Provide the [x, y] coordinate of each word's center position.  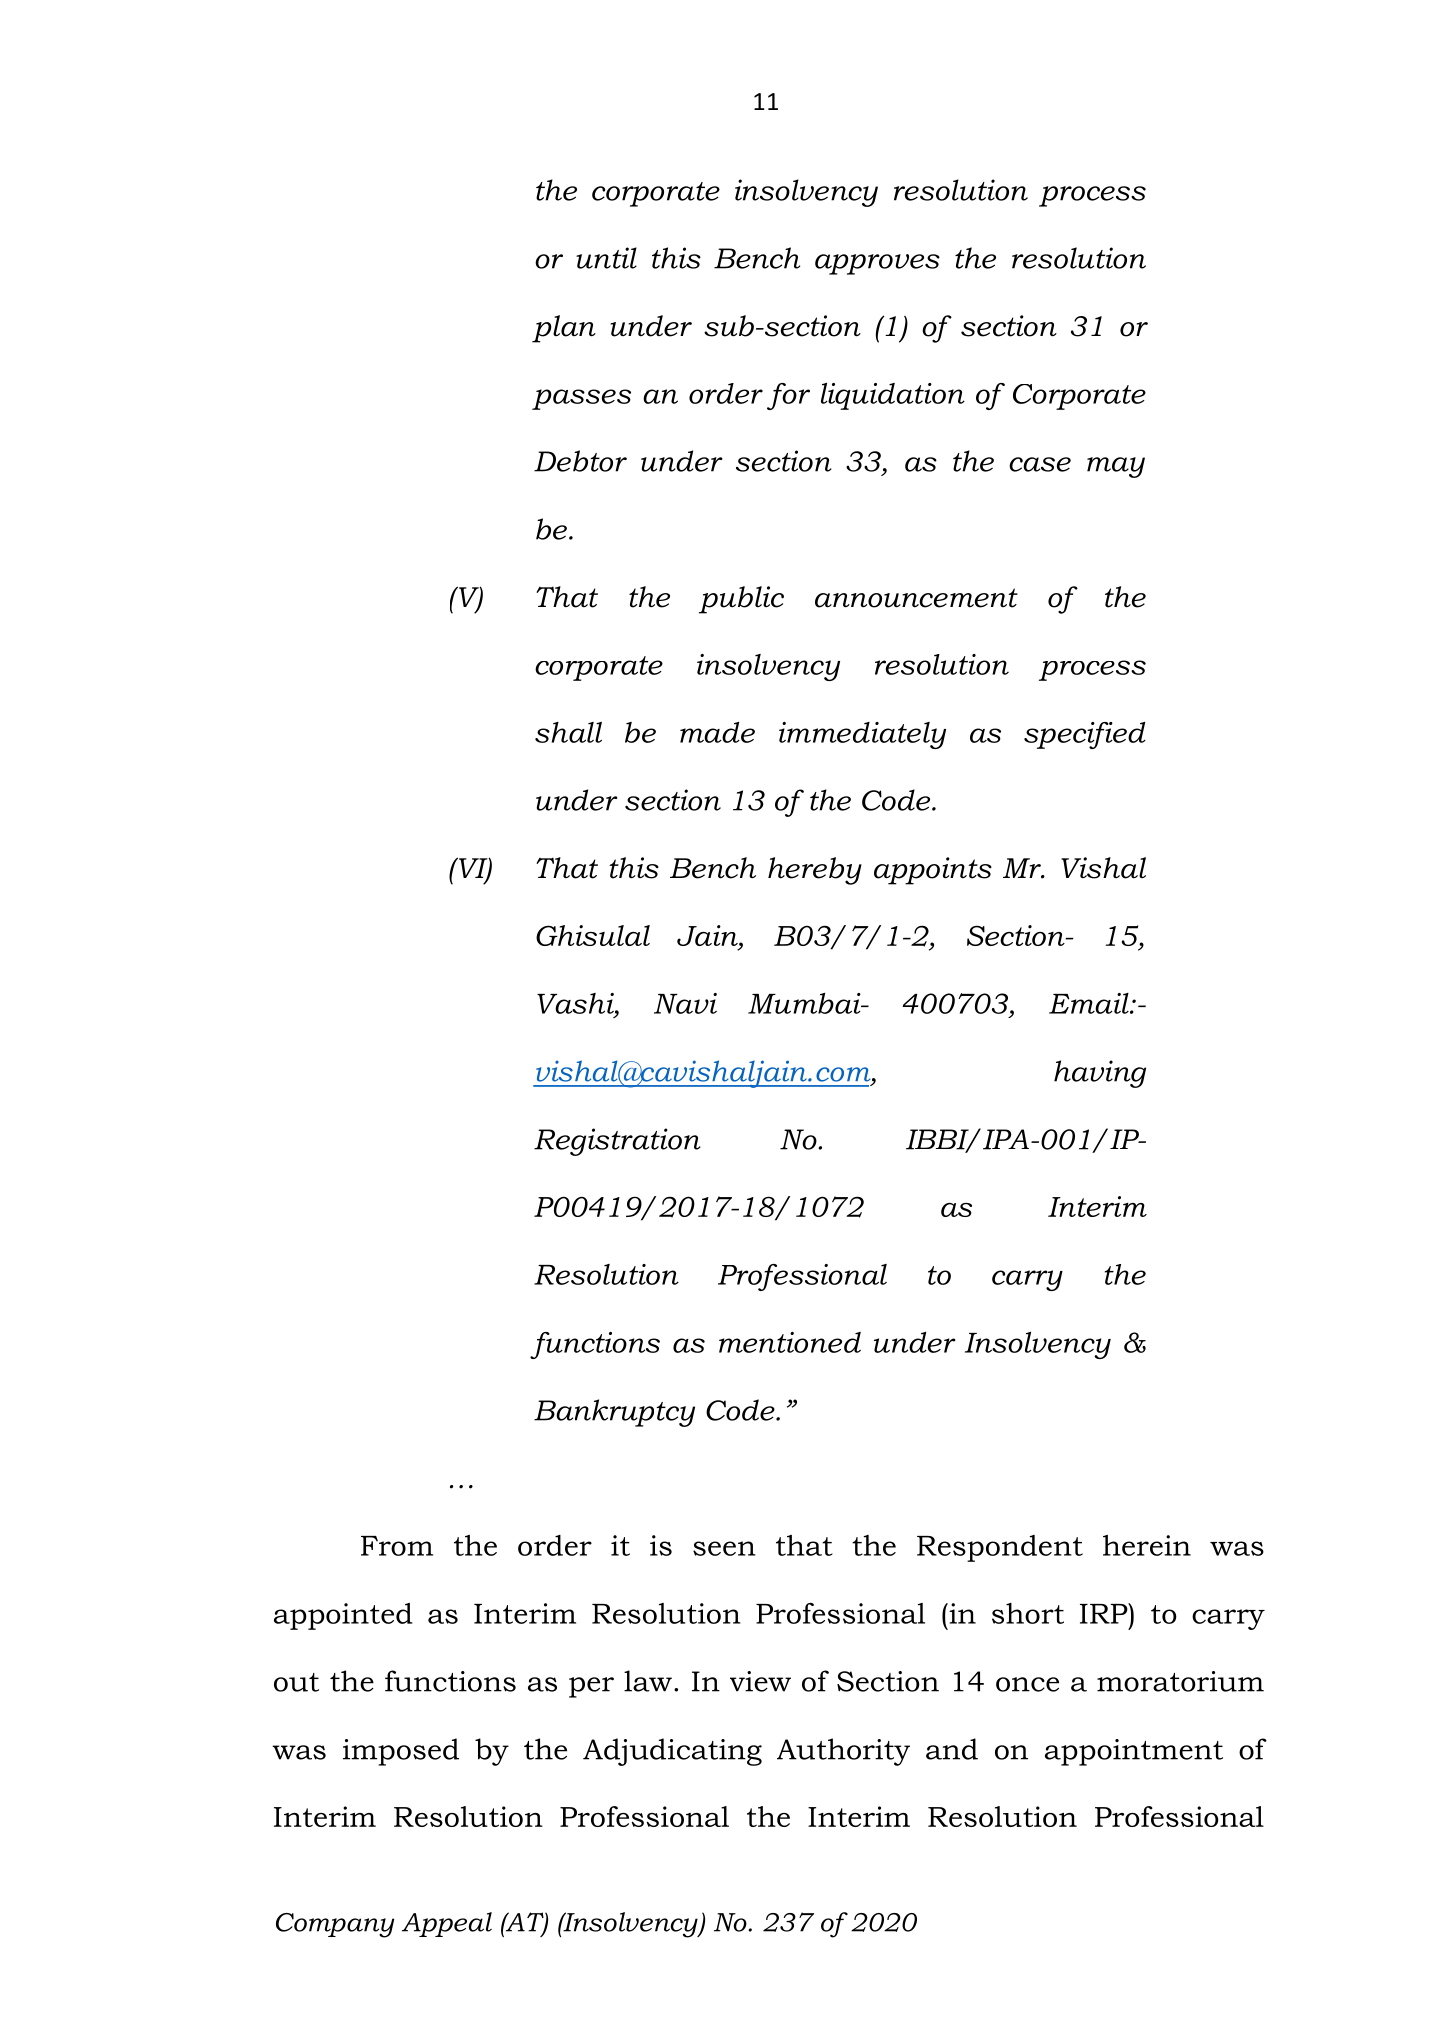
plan [564, 329]
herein [1147, 1545]
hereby [815, 871]
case [1040, 464]
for [788, 396]
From [397, 1546]
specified [1085, 735]
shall [568, 732]
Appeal [447, 1924]
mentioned [790, 1342]
